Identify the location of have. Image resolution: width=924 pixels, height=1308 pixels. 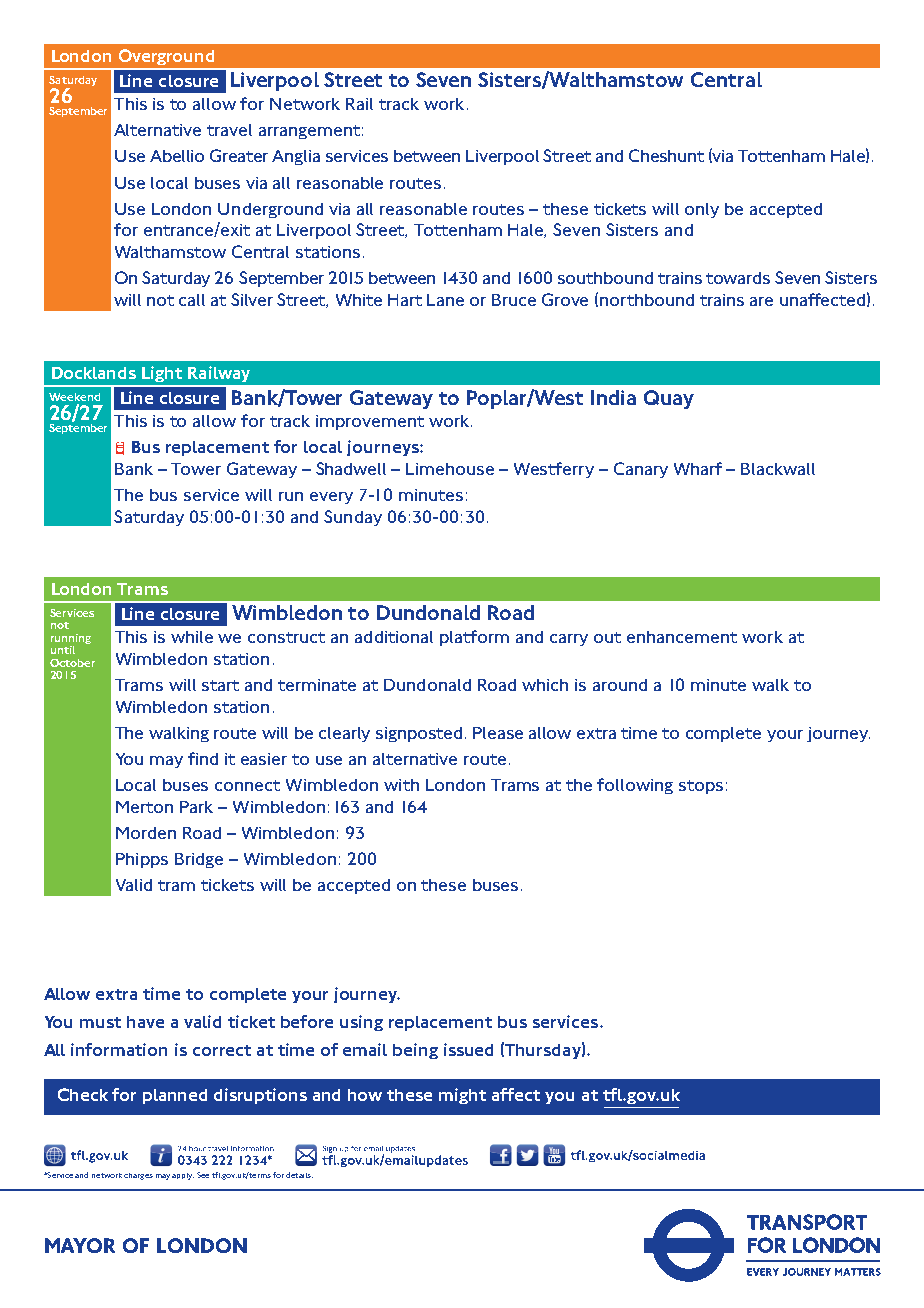
(145, 1022).
